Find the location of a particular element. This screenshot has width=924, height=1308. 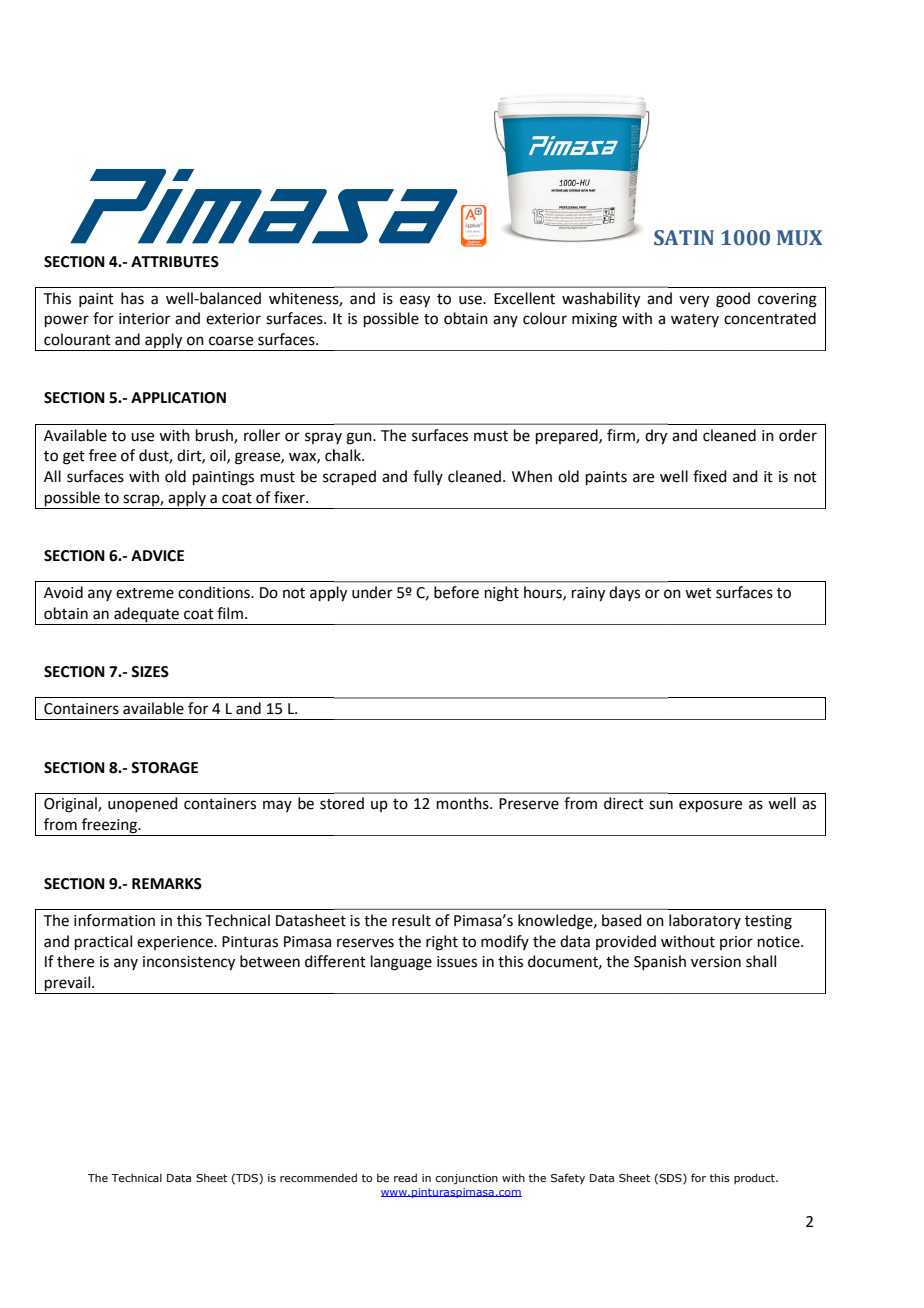

Preserve is located at coordinates (529, 804).
